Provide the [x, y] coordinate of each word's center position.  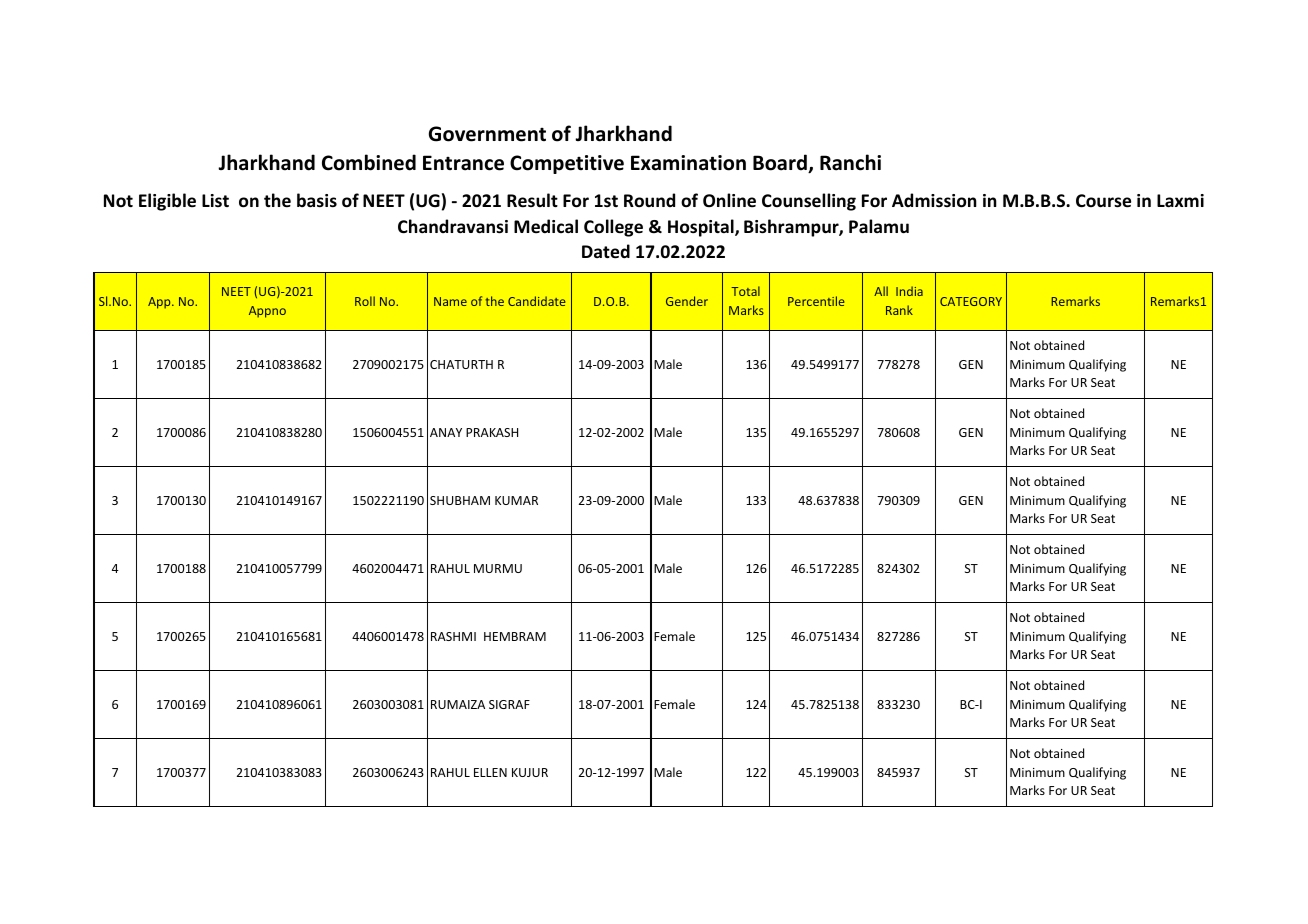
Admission [934, 200]
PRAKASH [492, 432]
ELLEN [490, 772]
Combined [369, 162]
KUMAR [516, 500]
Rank [899, 310]
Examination [688, 163]
